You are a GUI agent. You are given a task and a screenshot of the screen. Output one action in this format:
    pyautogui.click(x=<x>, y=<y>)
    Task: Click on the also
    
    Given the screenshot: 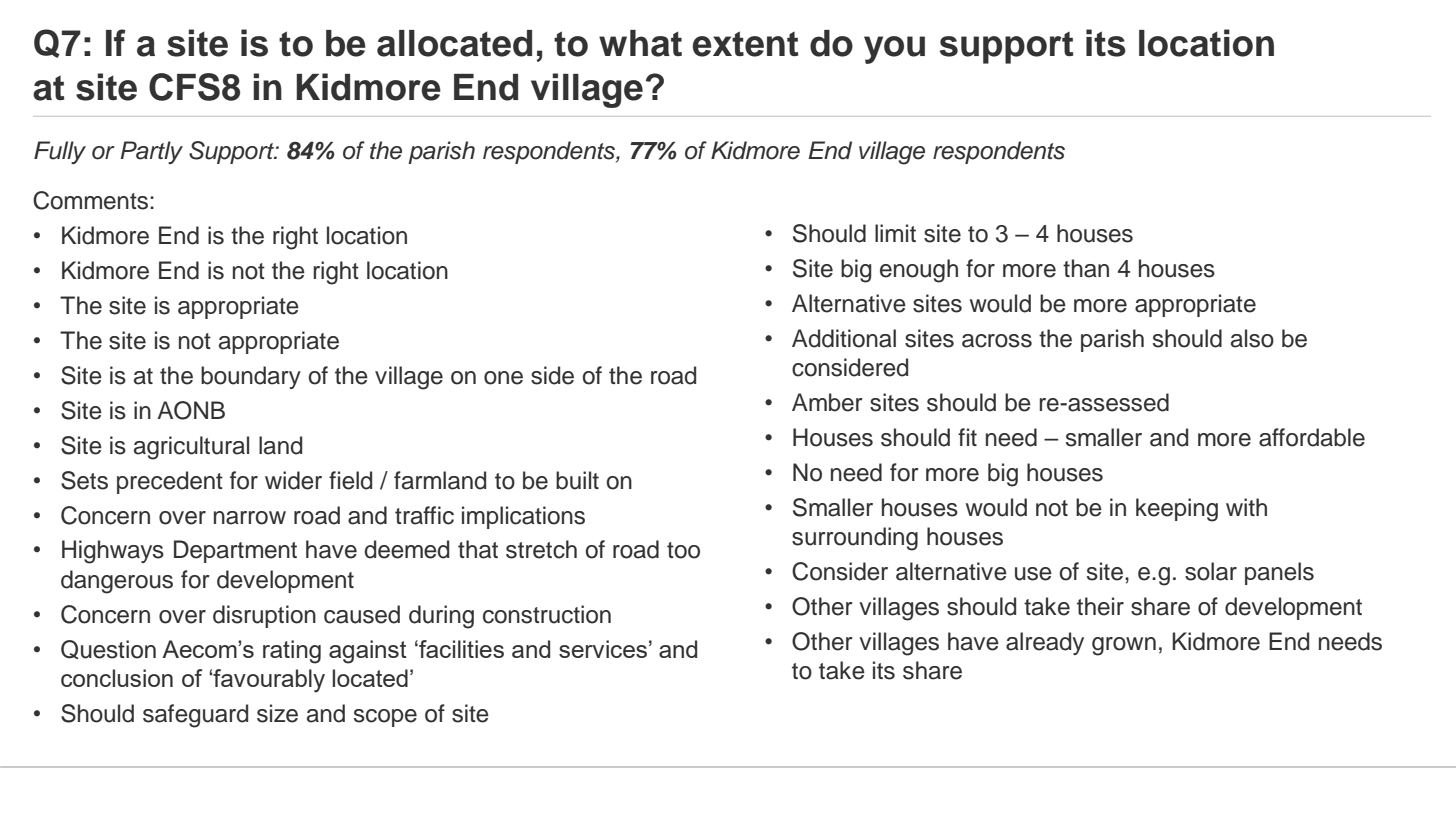 What is the action you would take?
    pyautogui.click(x=1252, y=338)
